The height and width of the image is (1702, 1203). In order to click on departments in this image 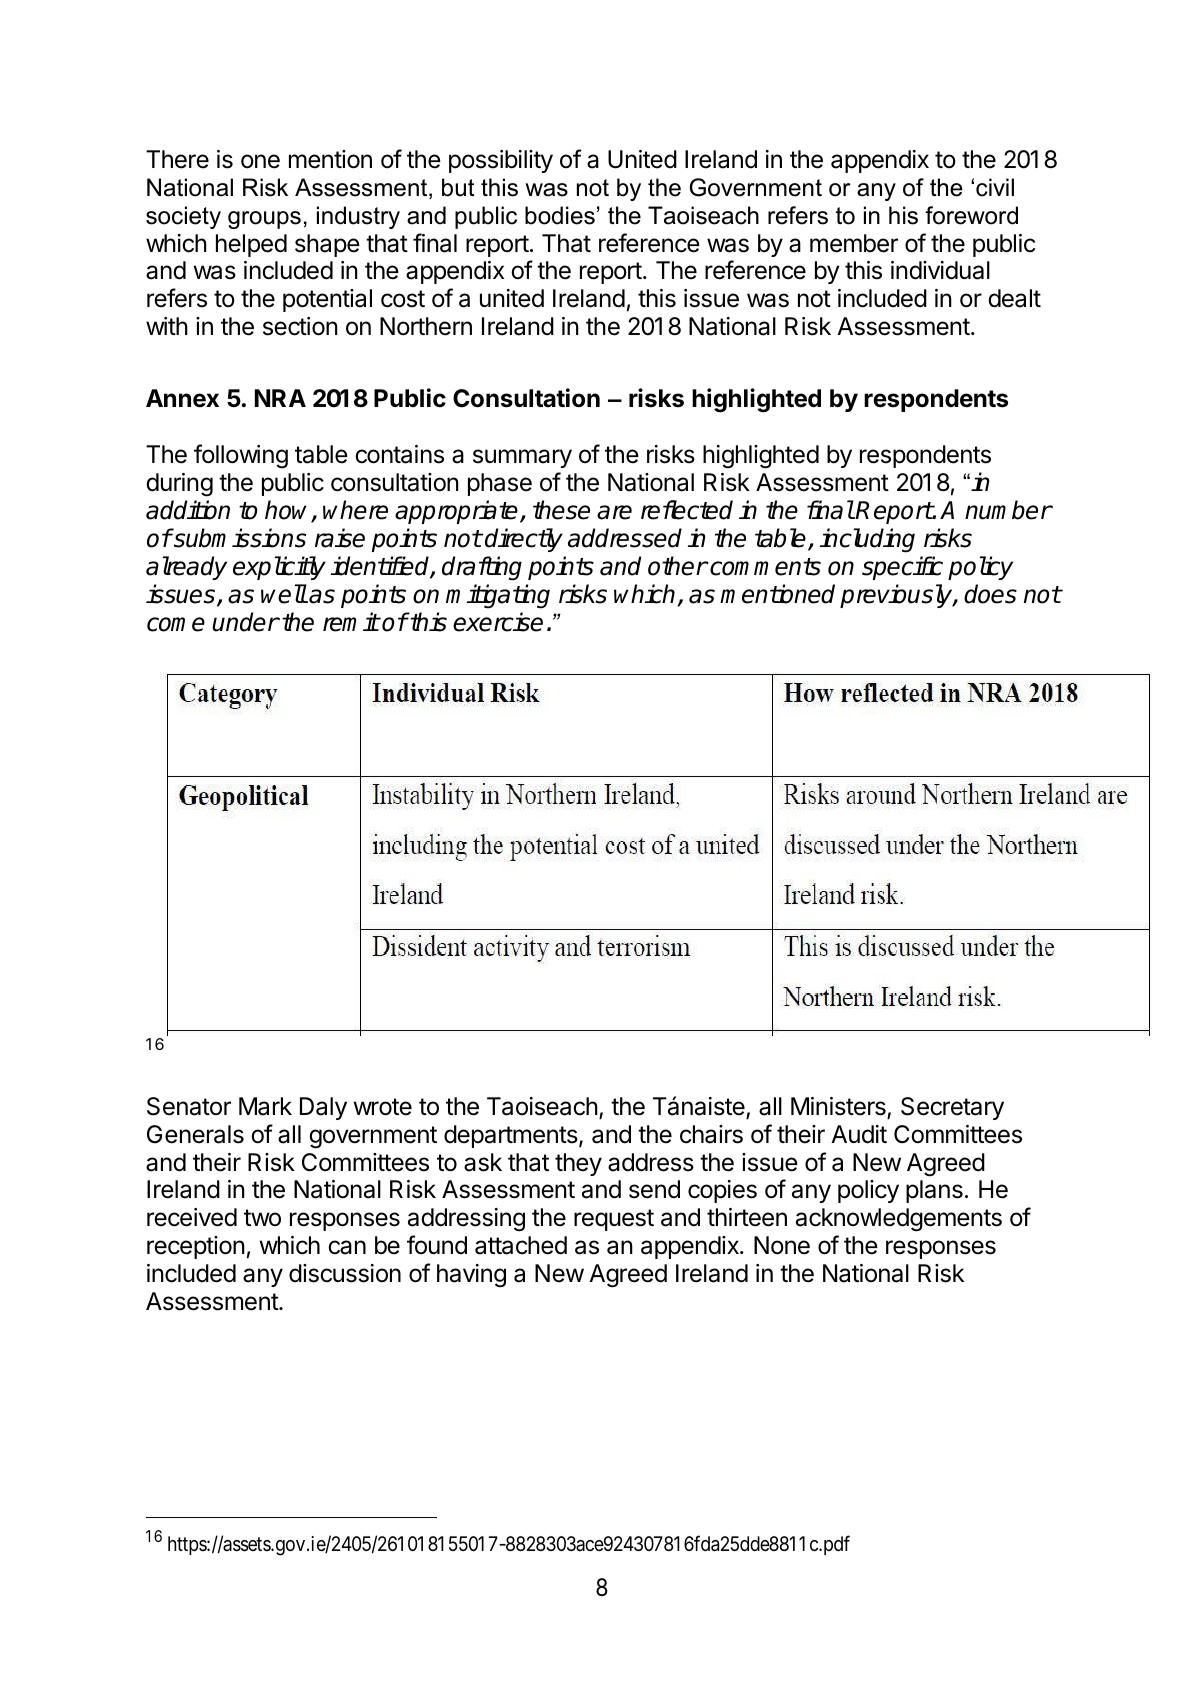, I will do `click(512, 1136)`.
